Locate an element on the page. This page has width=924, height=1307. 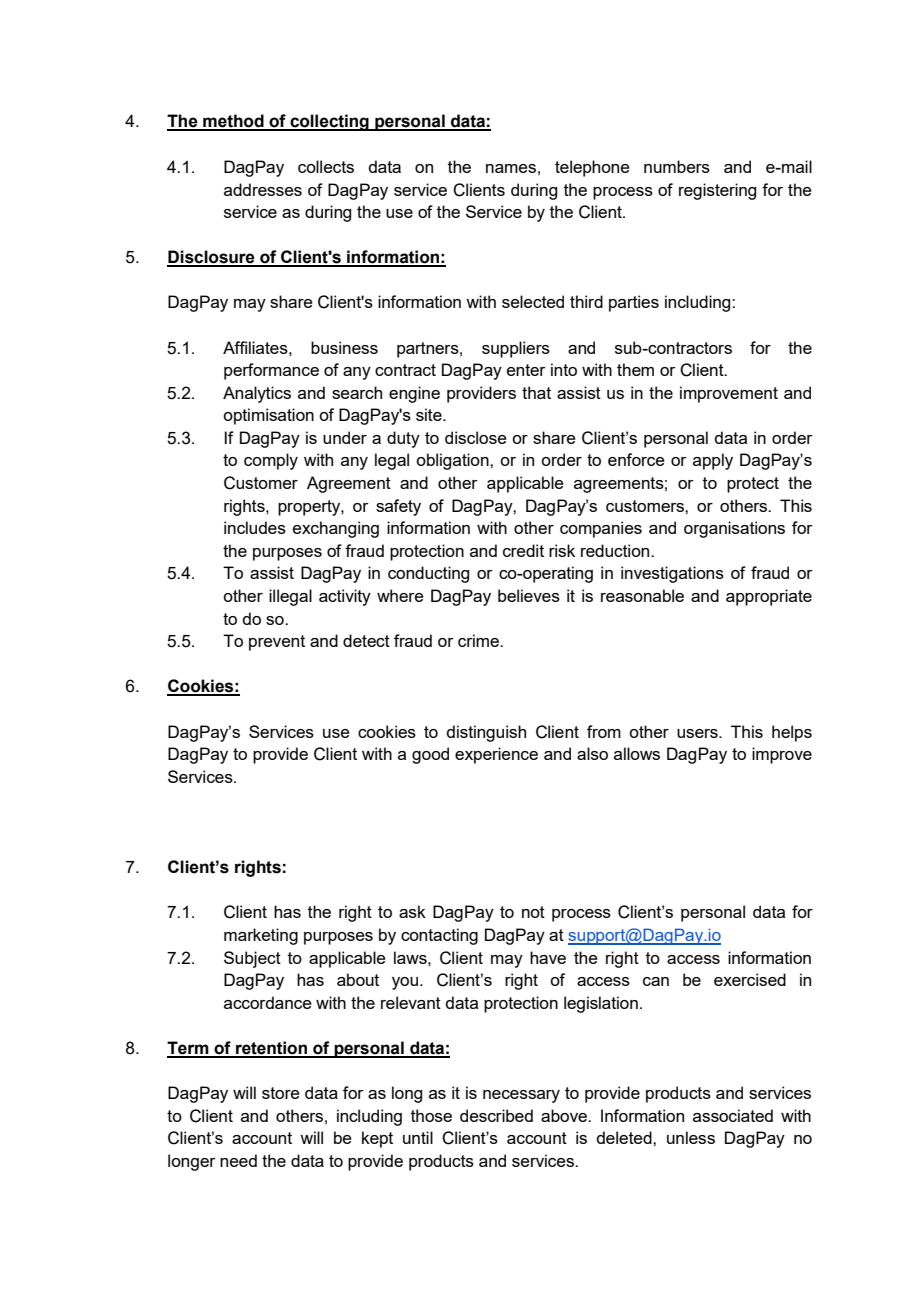
names is located at coordinates (511, 168).
